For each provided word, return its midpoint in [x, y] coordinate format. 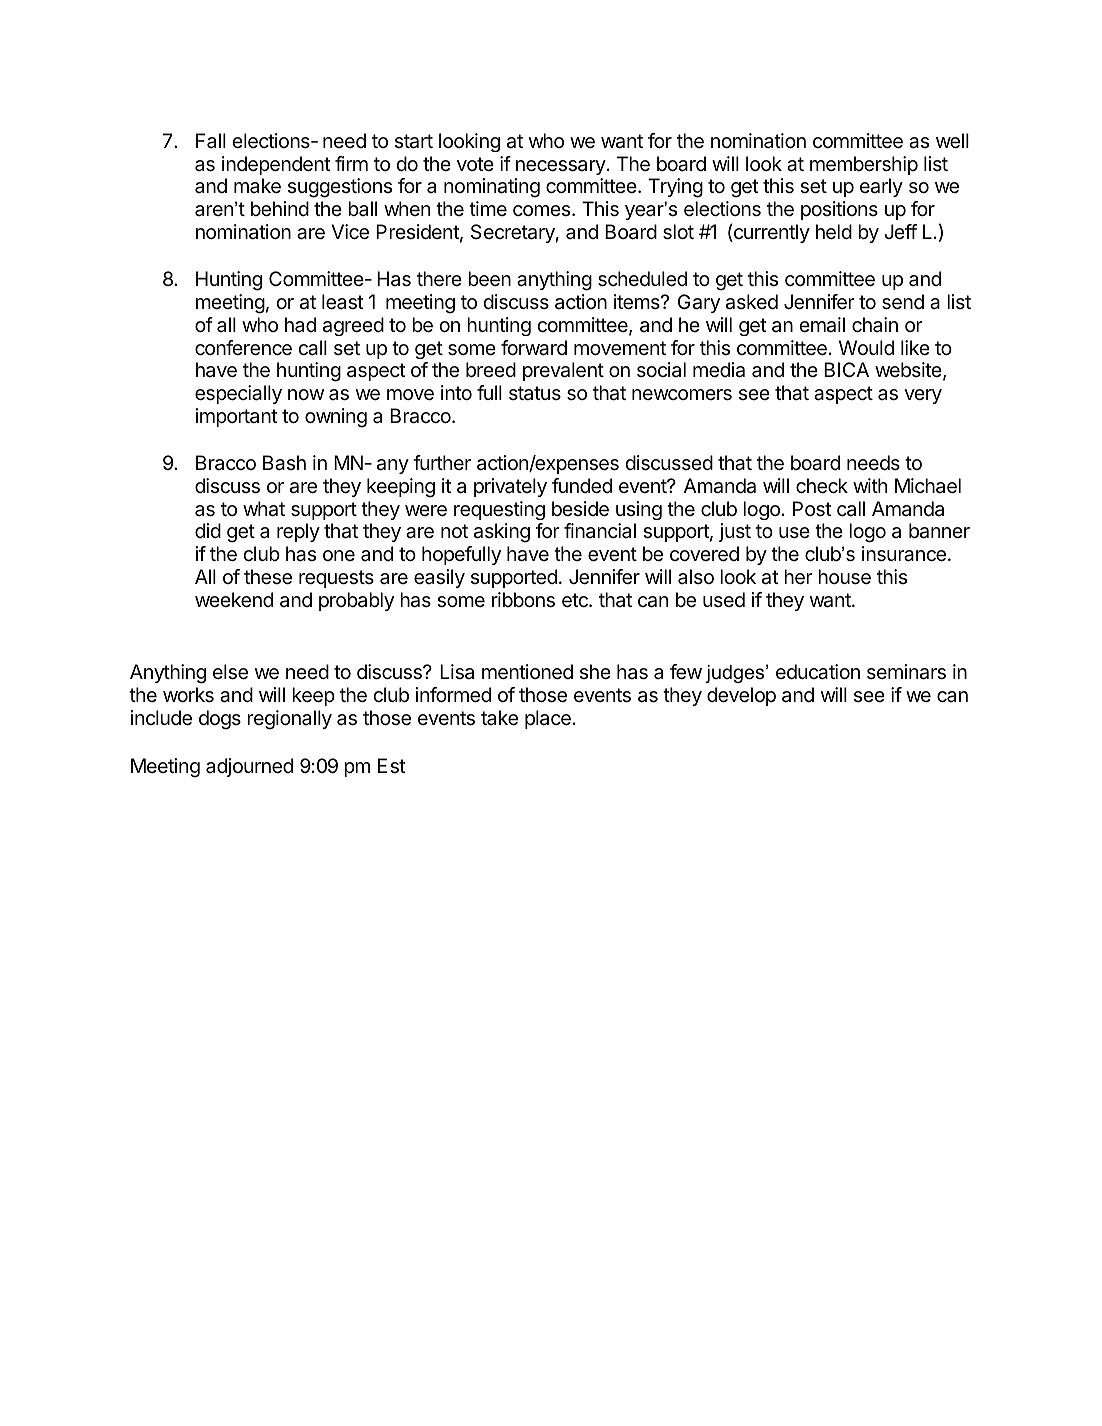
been [489, 279]
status [535, 393]
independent [276, 165]
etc [576, 600]
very [923, 396]
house [844, 577]
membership [864, 165]
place [548, 719]
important [237, 417]
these [268, 577]
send [903, 302]
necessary [561, 167]
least [343, 302]
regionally [289, 720]
